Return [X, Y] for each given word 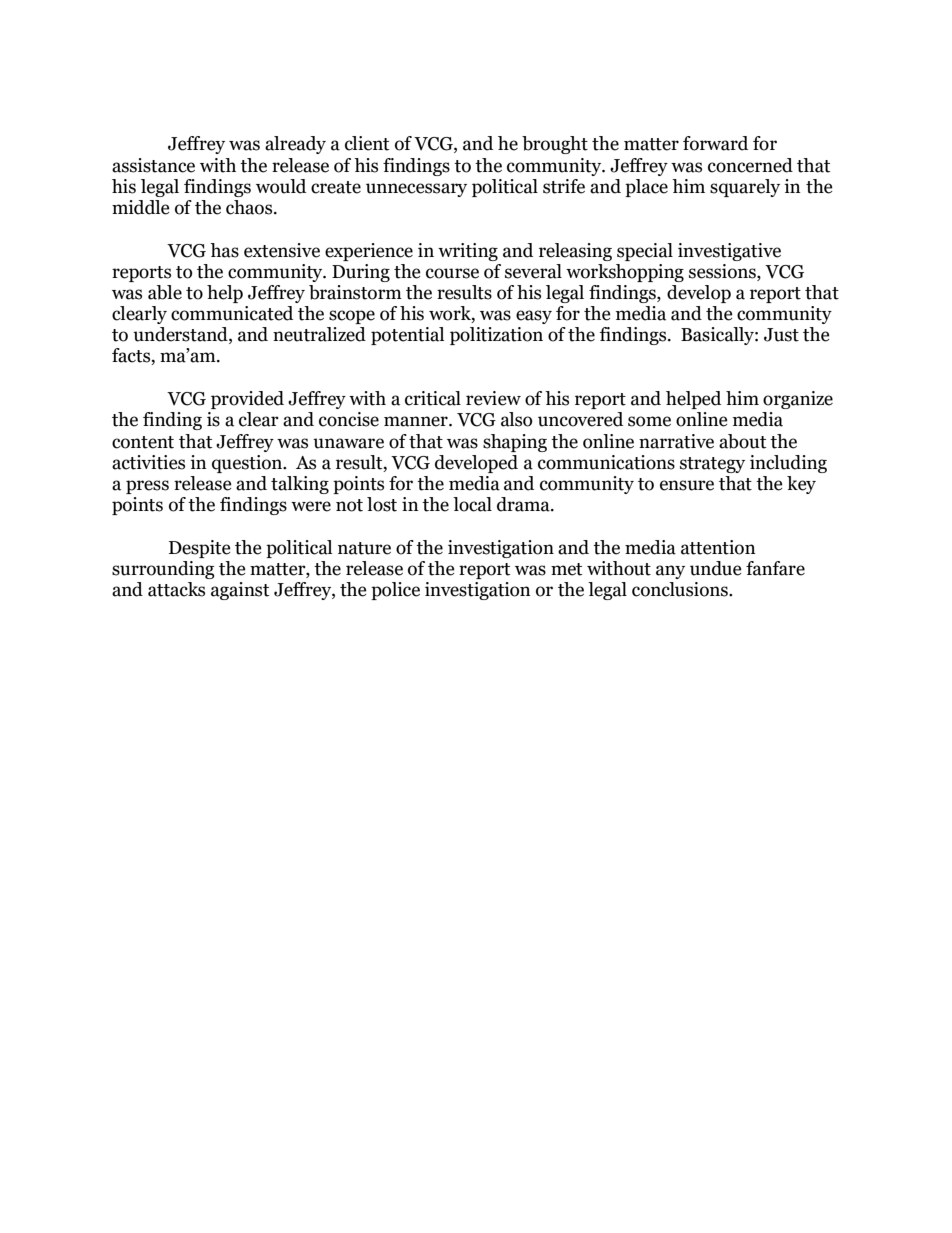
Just [781, 335]
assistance [153, 165]
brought [555, 145]
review [493, 398]
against [240, 591]
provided [247, 400]
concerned [750, 165]
